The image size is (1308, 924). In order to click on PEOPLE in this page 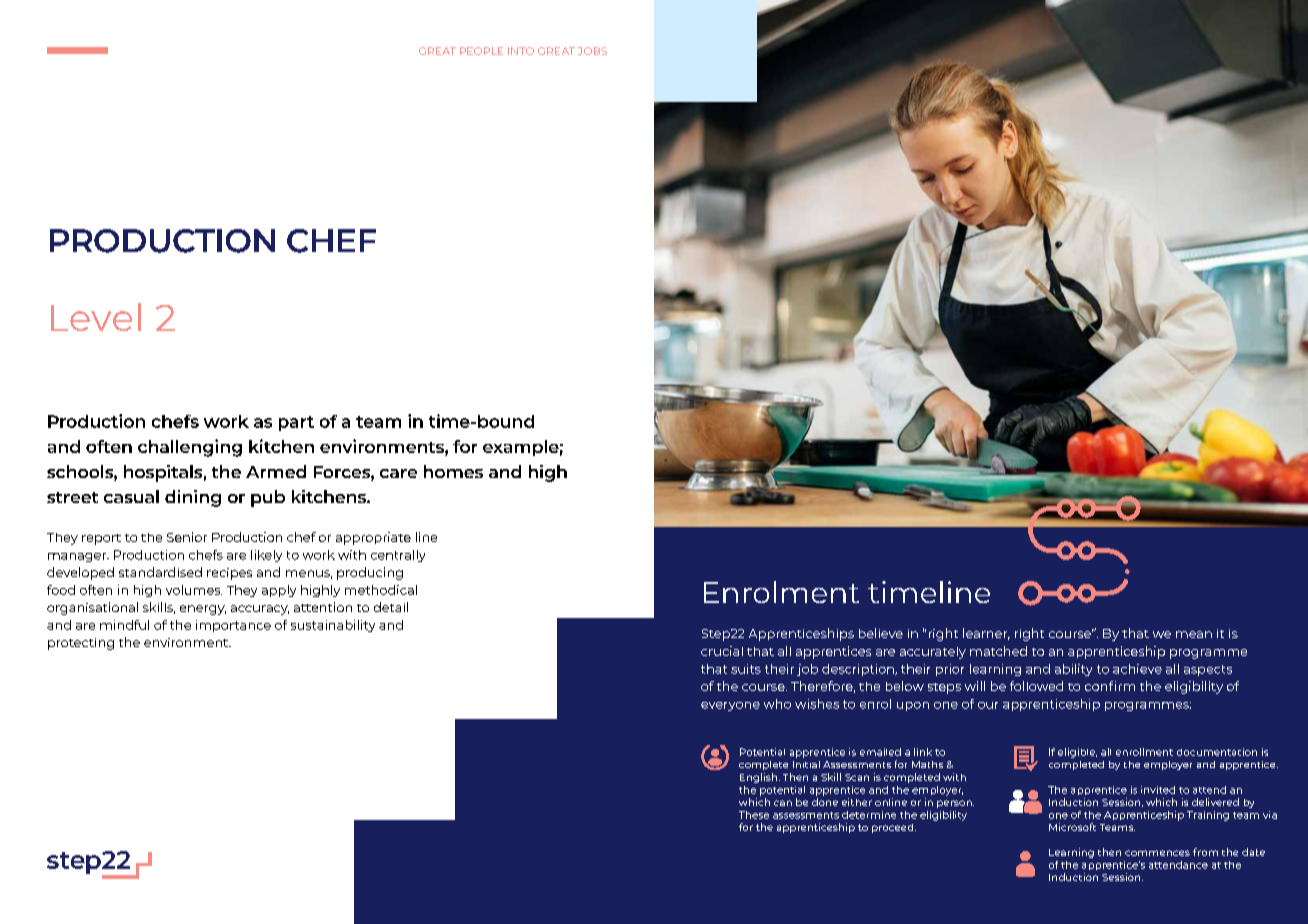, I will do `click(481, 51)`.
